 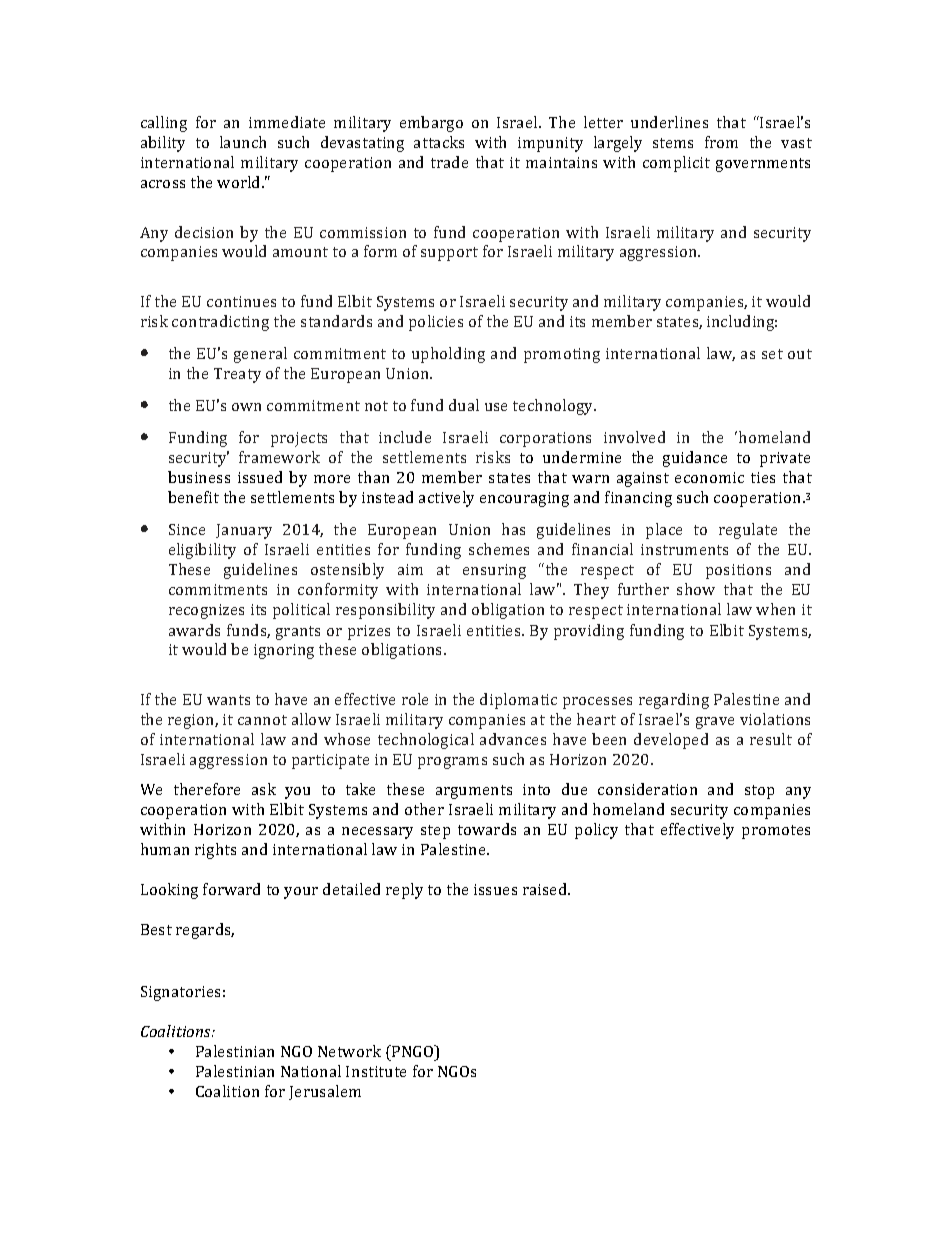 I want to click on towards, so click(x=487, y=829).
